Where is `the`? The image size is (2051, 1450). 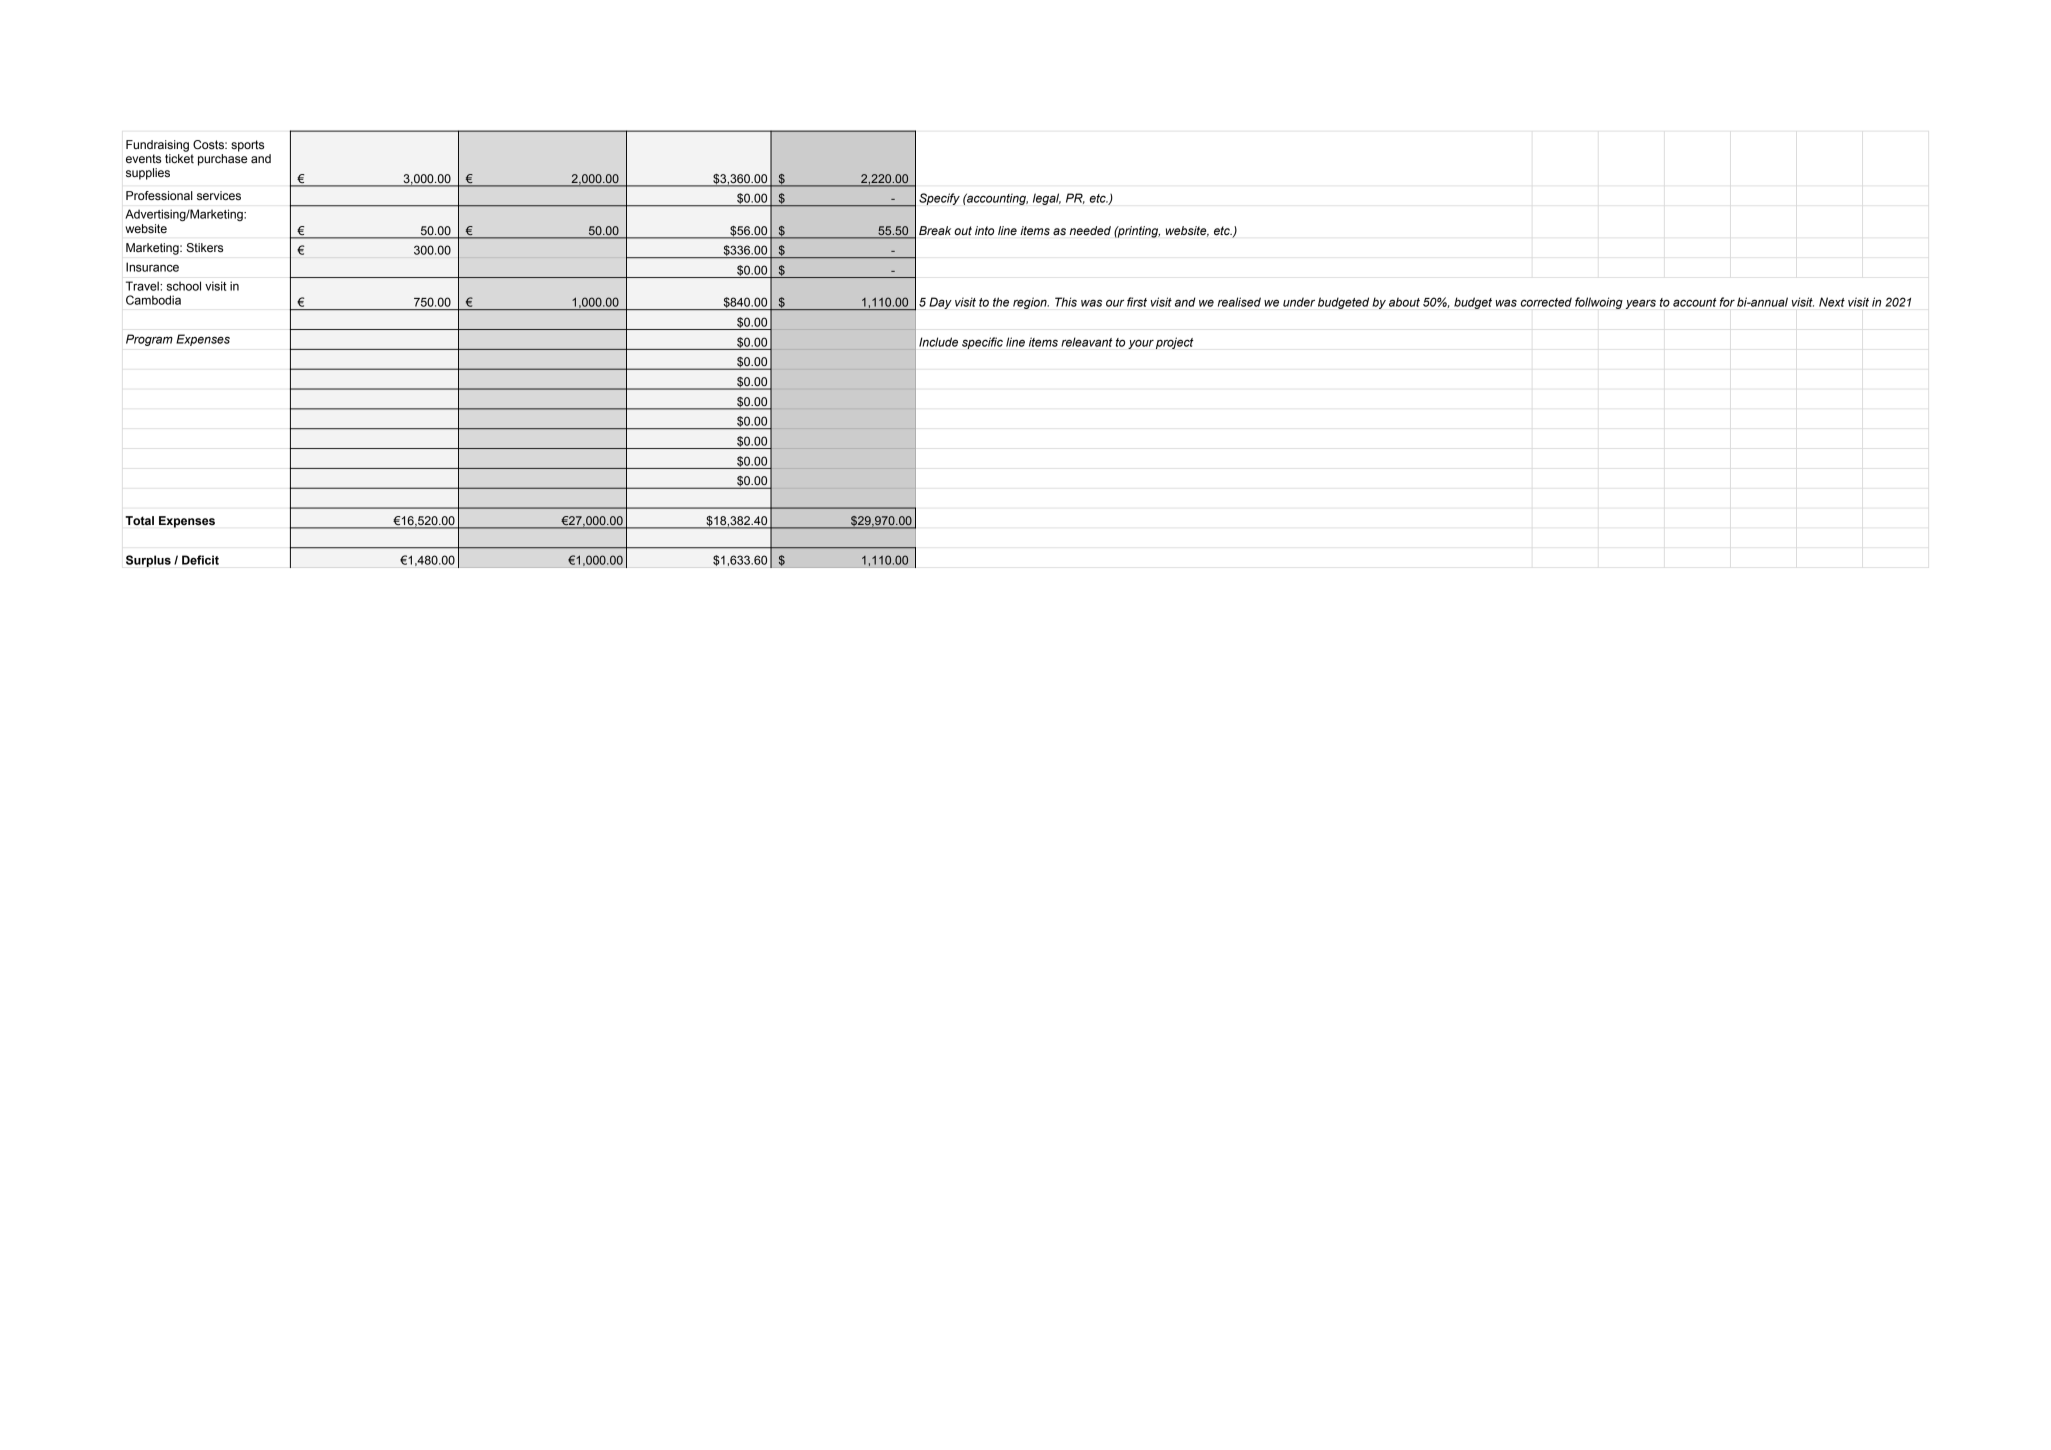 the is located at coordinates (1001, 302).
